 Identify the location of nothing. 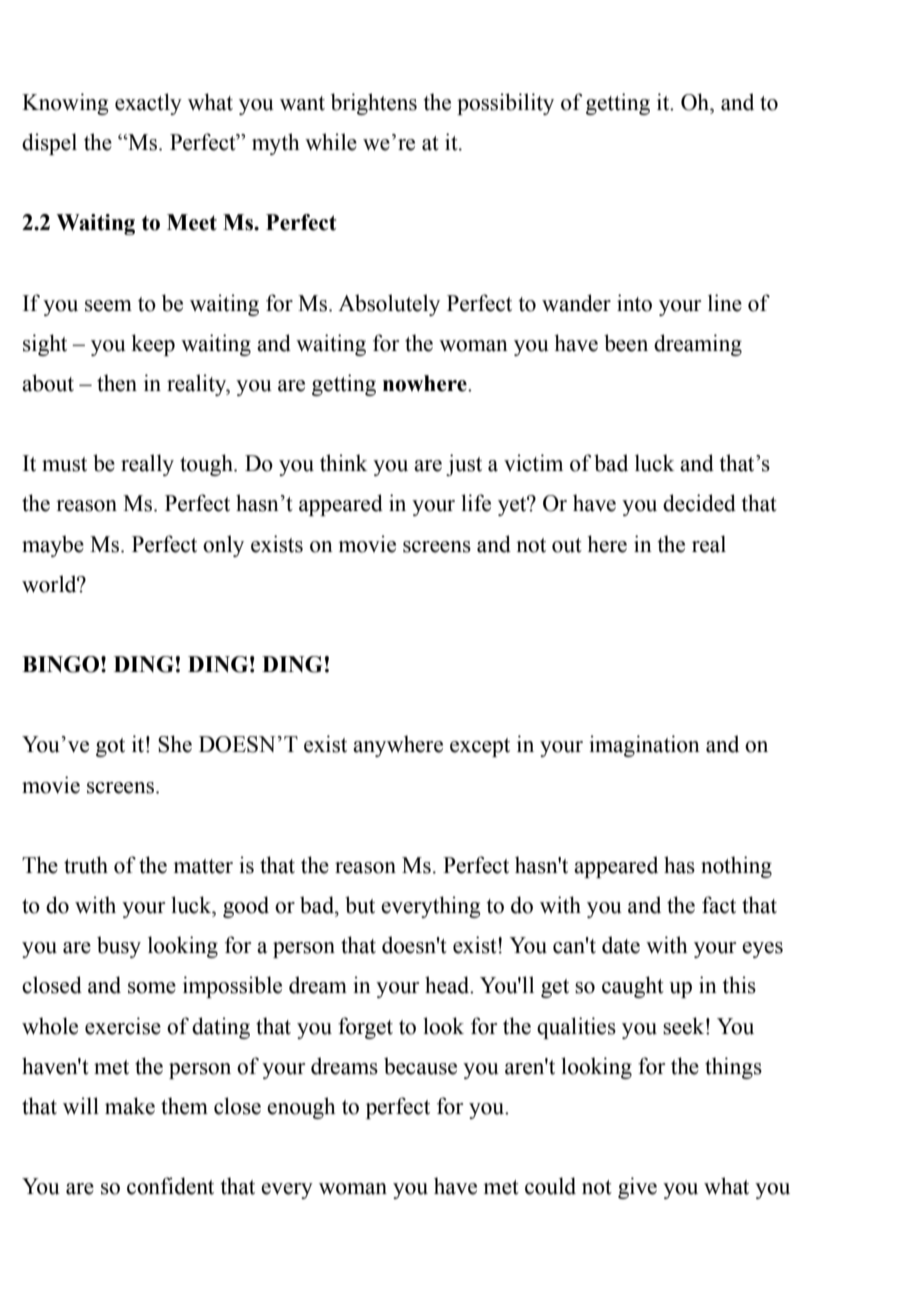
(736, 867).
